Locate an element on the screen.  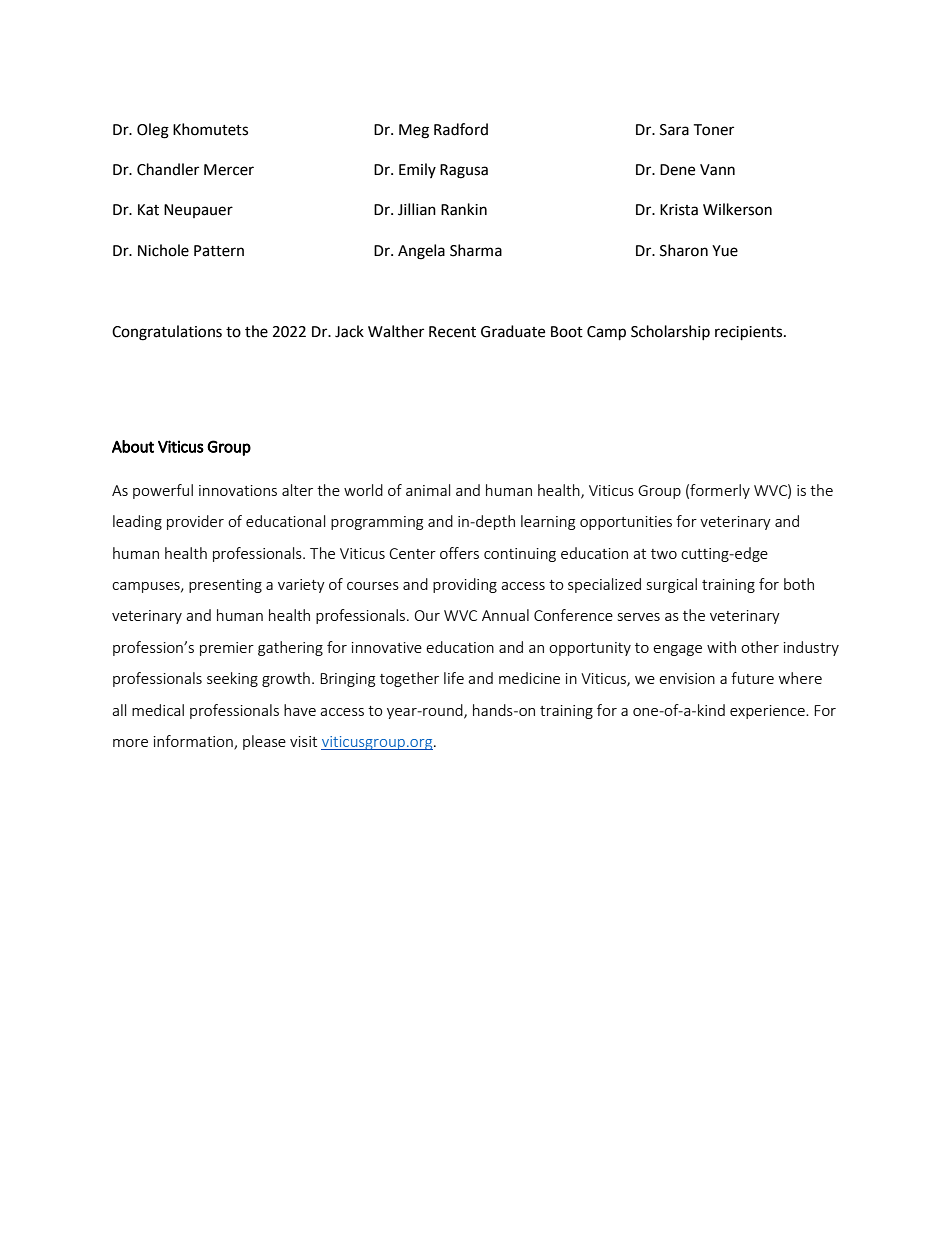
Congratulations is located at coordinates (167, 333).
